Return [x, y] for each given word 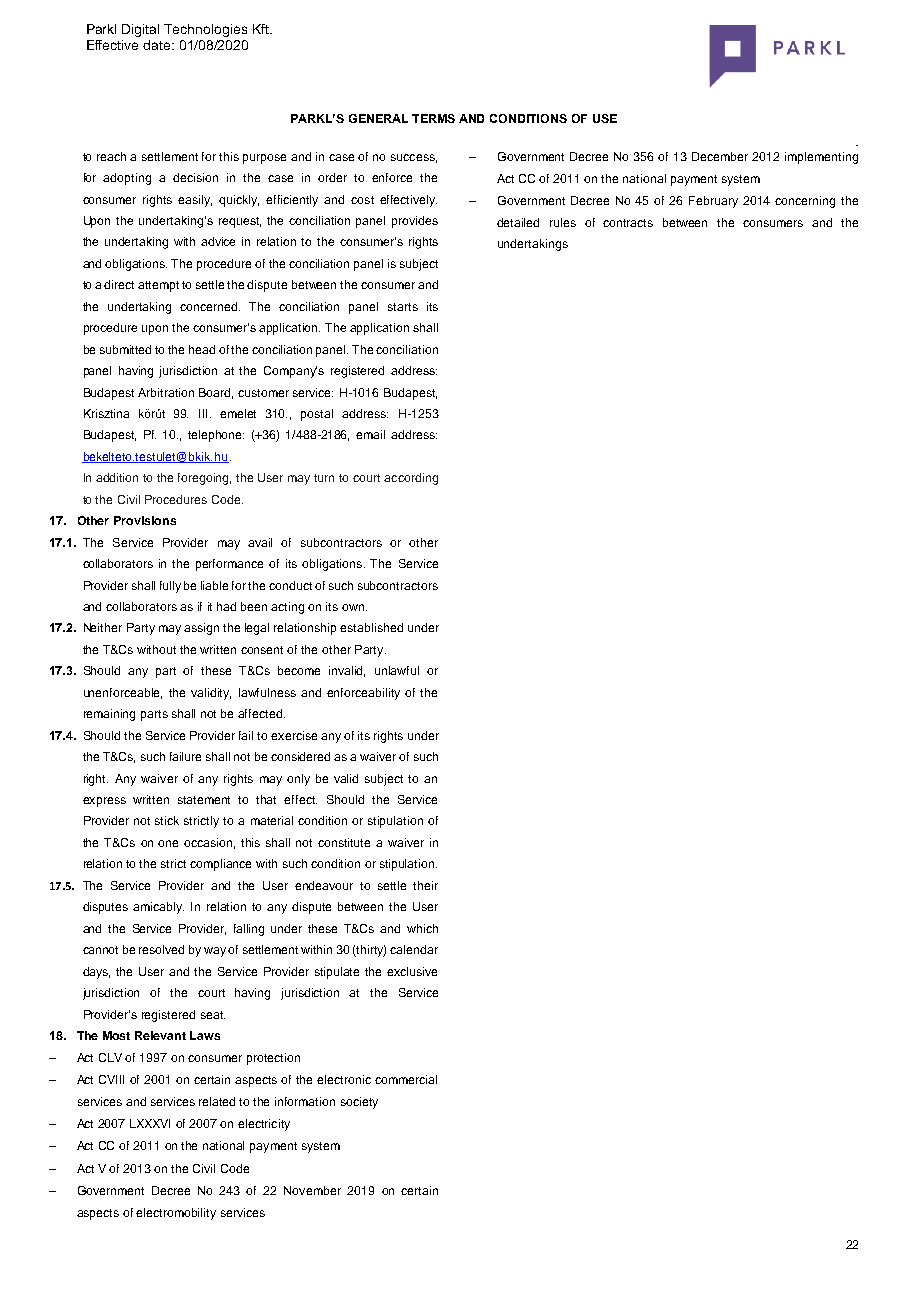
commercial [406, 1079]
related [217, 1101]
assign [201, 629]
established [371, 627]
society [359, 1103]
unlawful [397, 670]
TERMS [433, 118]
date [158, 45]
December [720, 156]
